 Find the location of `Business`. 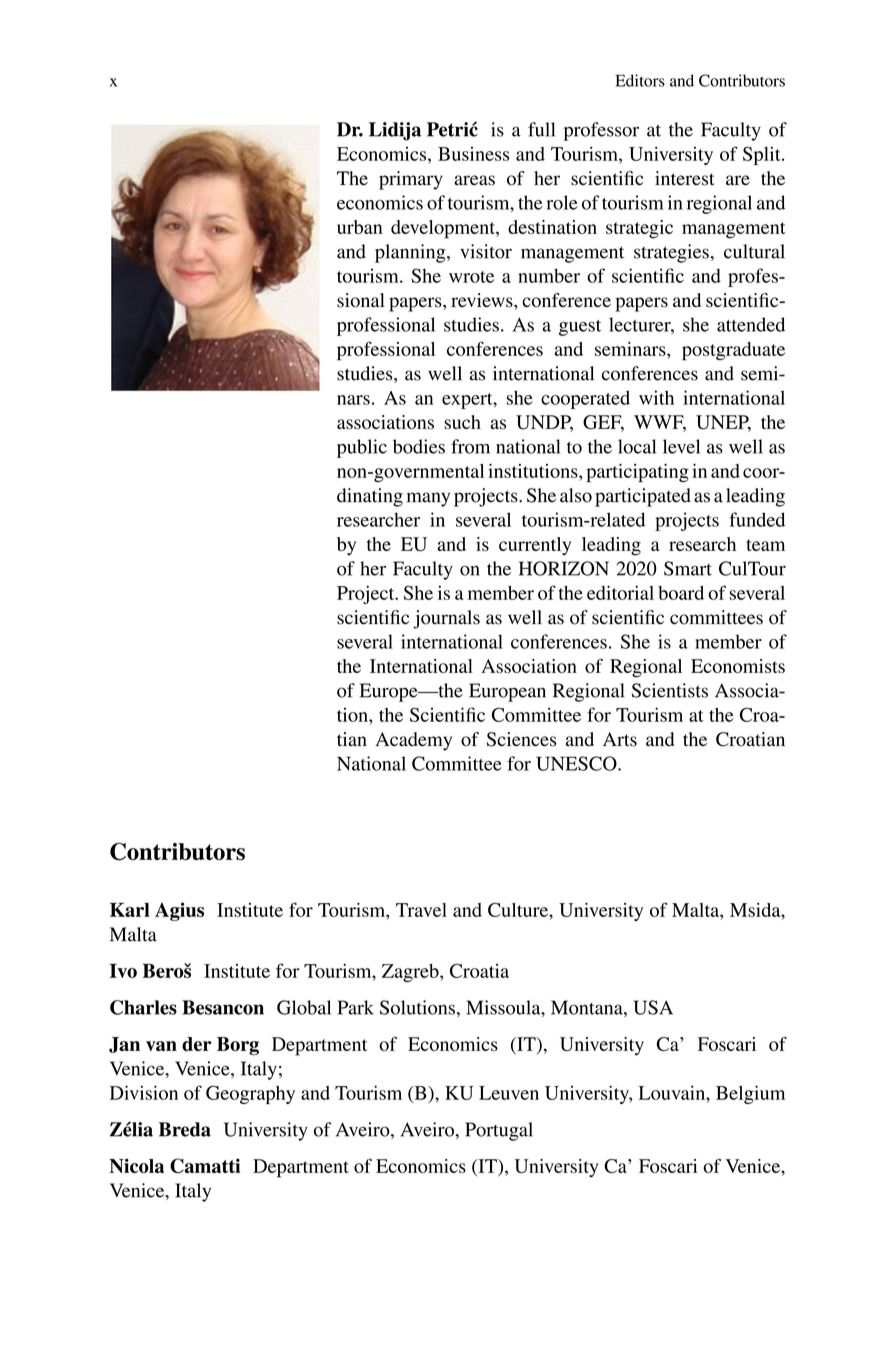

Business is located at coordinates (473, 154).
